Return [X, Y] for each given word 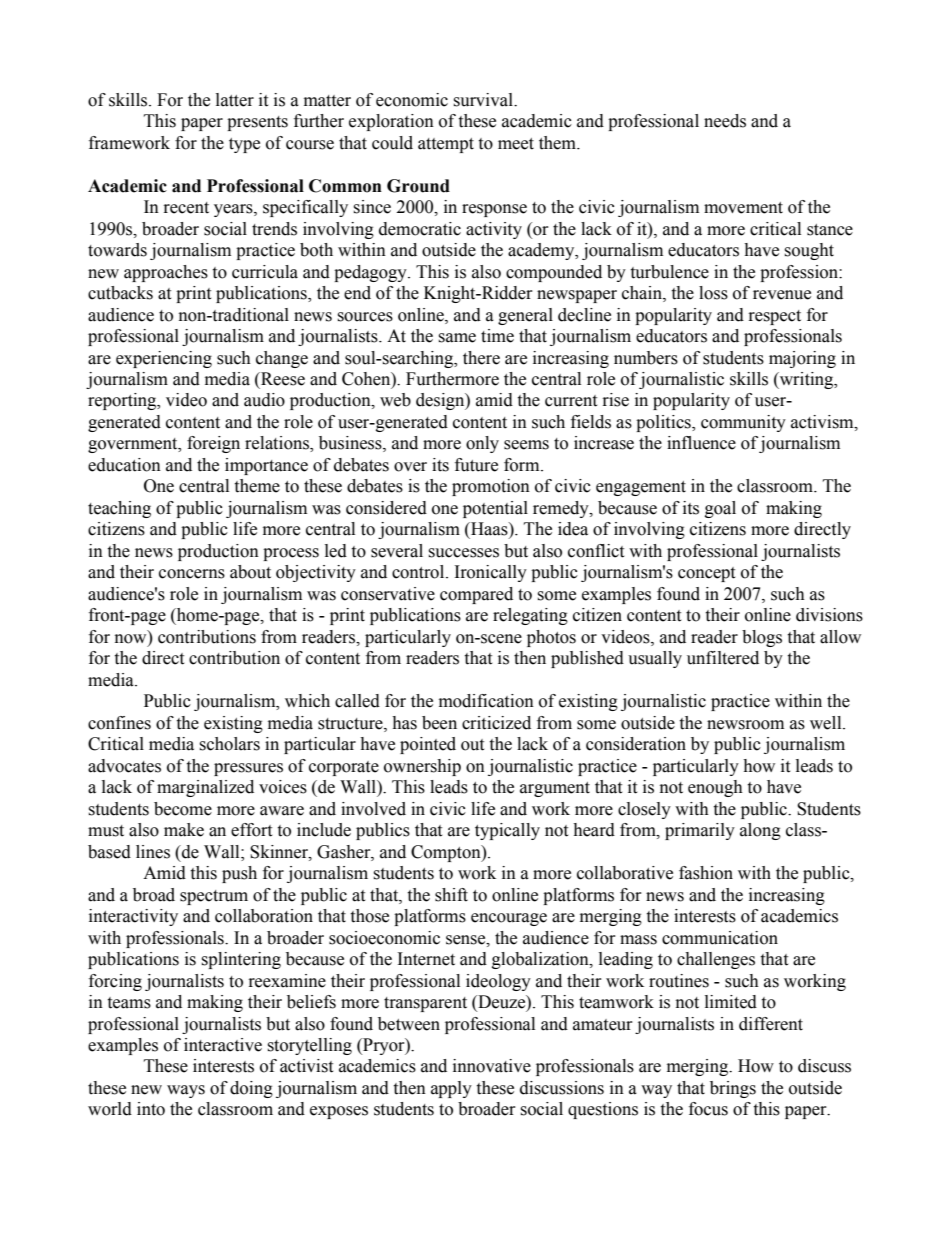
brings [733, 1089]
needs [725, 121]
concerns [192, 574]
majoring [802, 359]
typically [507, 831]
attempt [446, 145]
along [760, 831]
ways [186, 1091]
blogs [762, 638]
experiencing [164, 359]
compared [476, 595]
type [244, 145]
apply [451, 1089]
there [481, 358]
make [184, 830]
